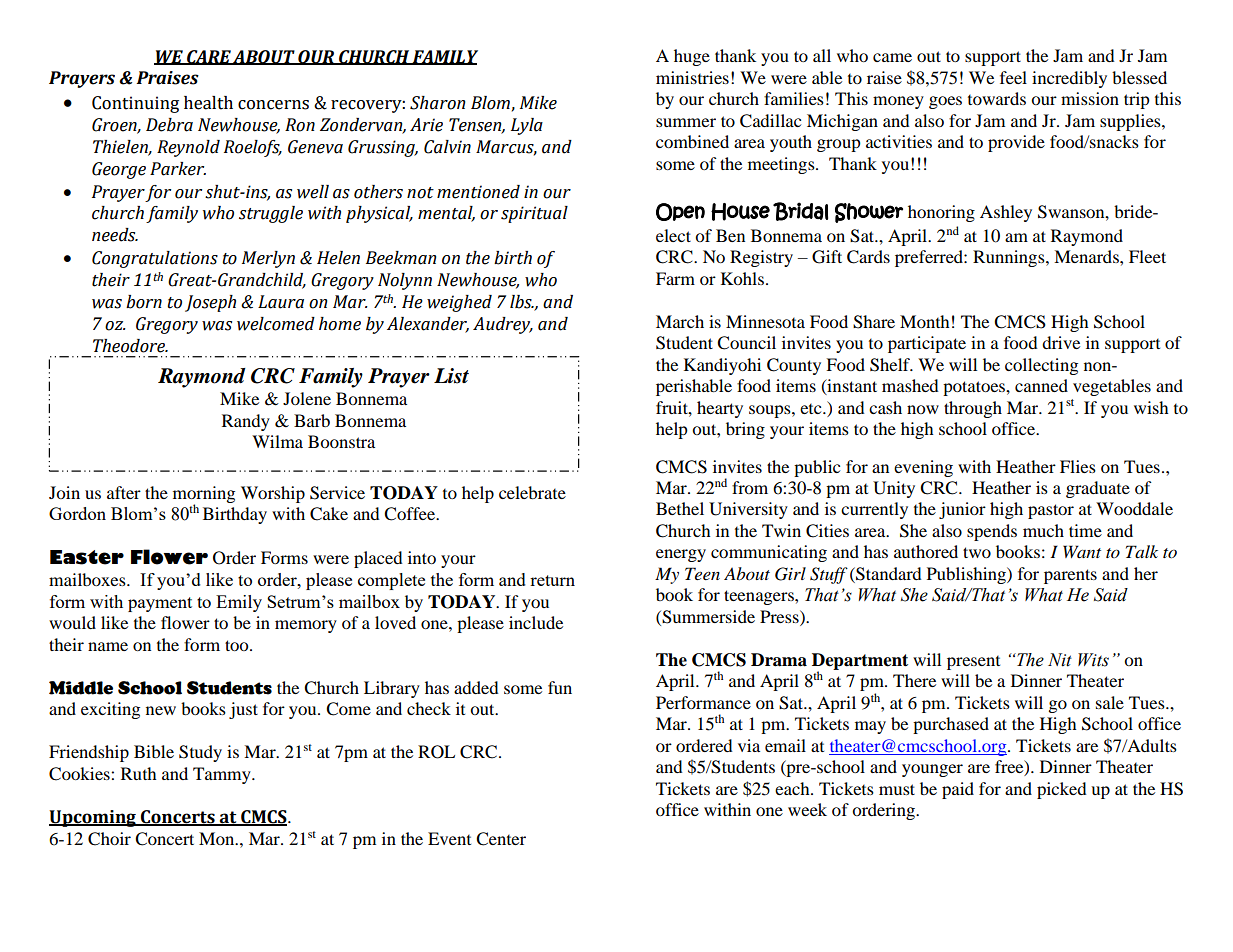  I want to click on include, so click(536, 622).
